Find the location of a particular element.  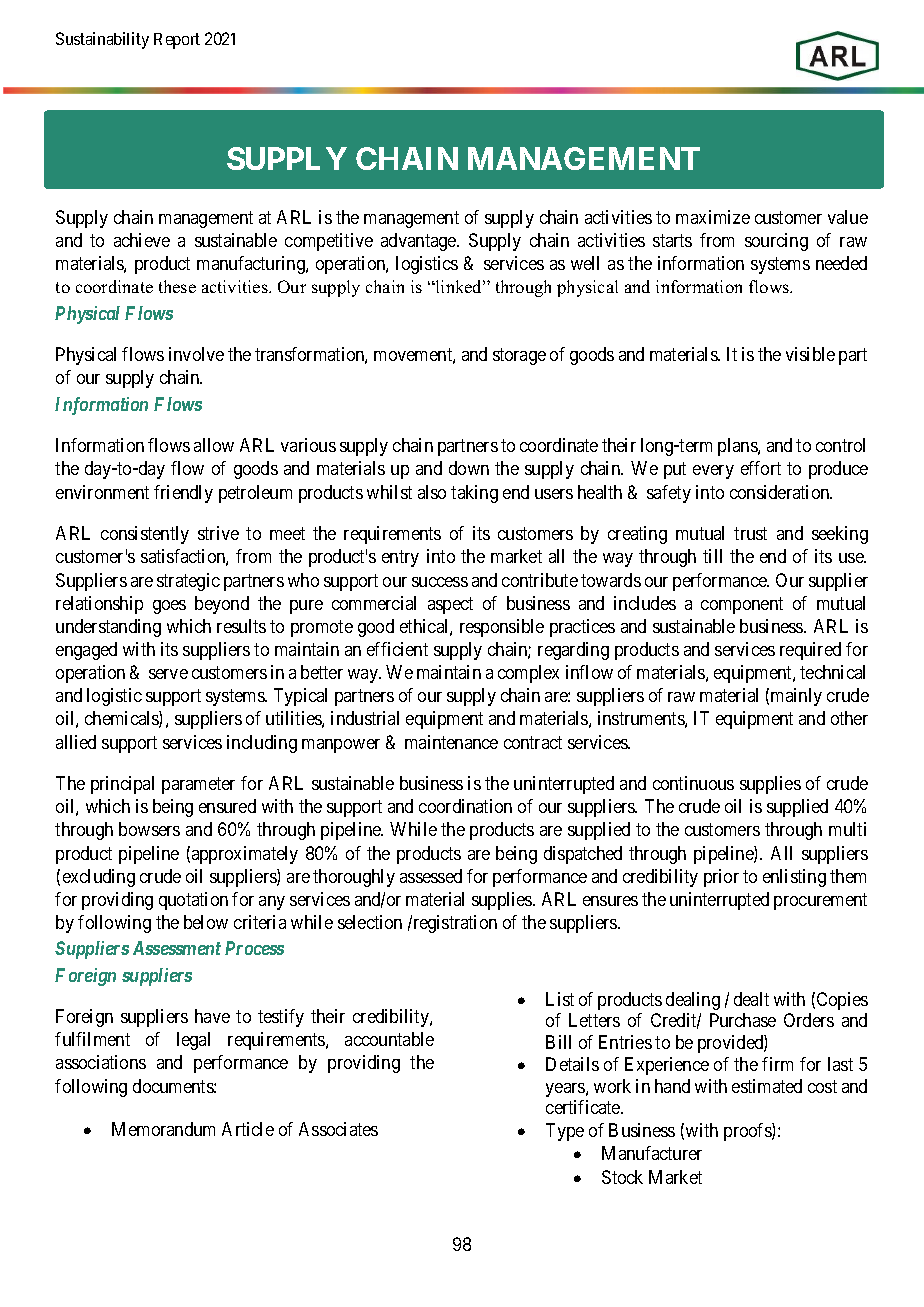

maximize is located at coordinates (713, 217).
